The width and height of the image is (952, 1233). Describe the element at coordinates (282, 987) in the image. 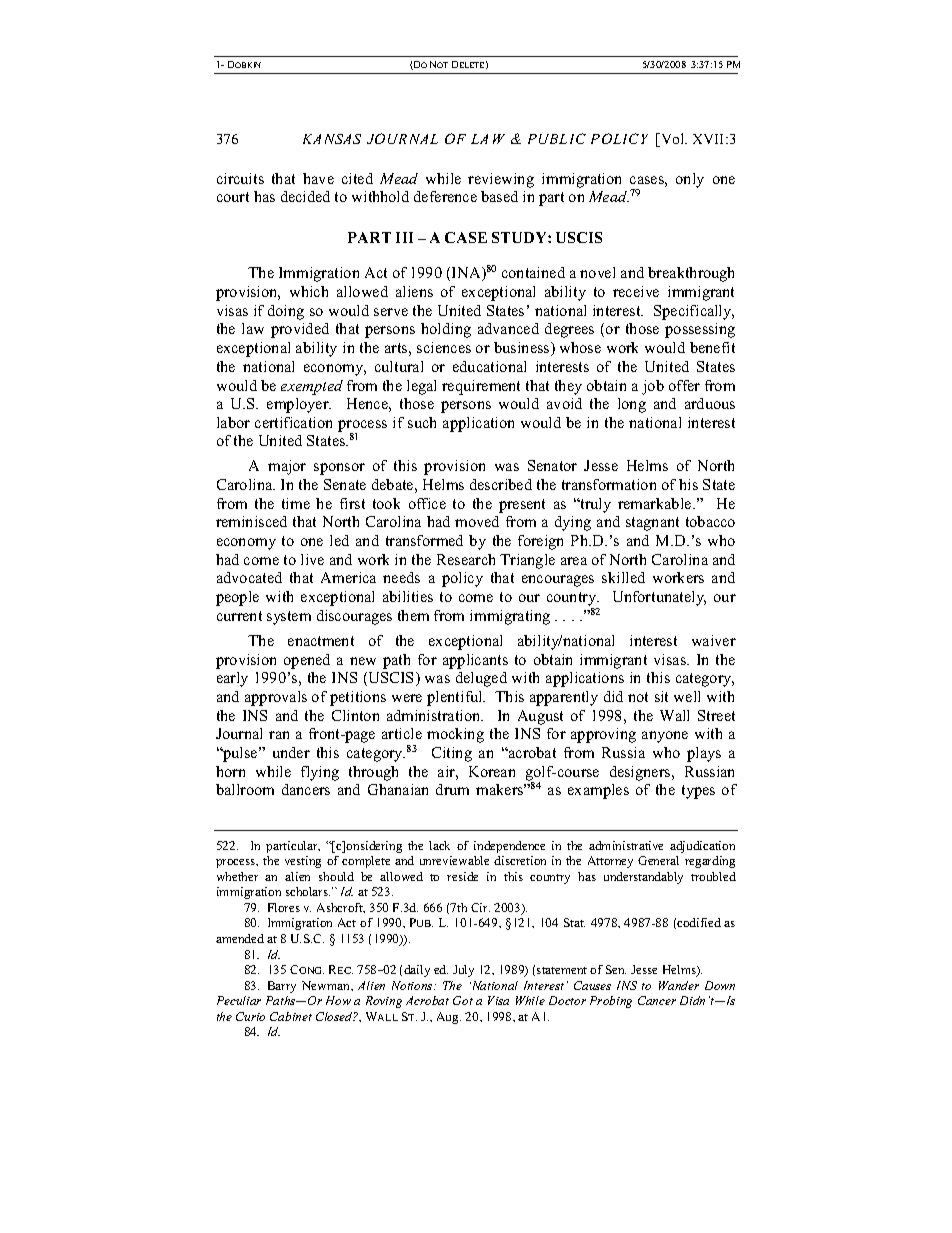

I see `Barry` at that location.
